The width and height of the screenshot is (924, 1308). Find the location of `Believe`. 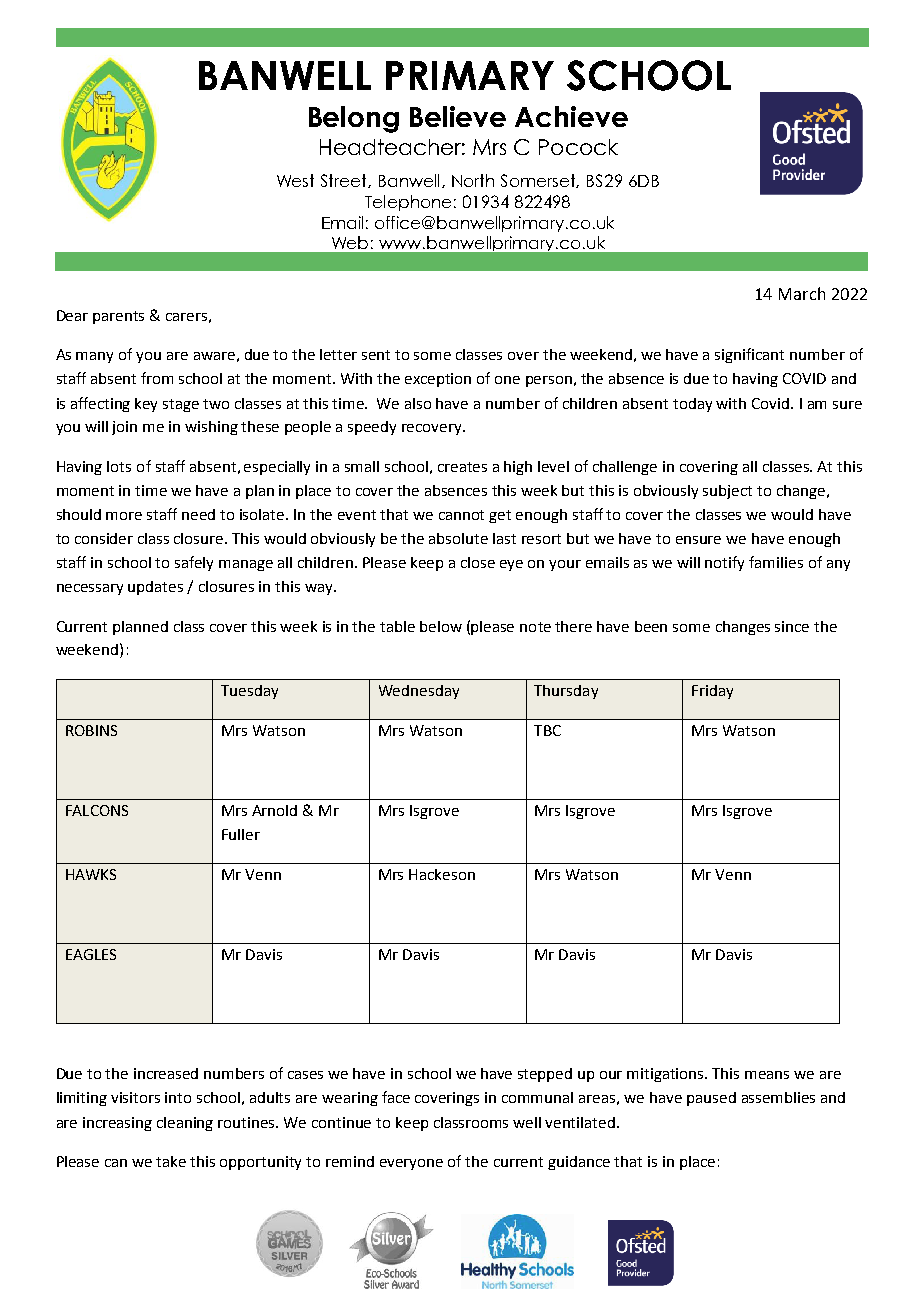

Believe is located at coordinates (458, 116).
